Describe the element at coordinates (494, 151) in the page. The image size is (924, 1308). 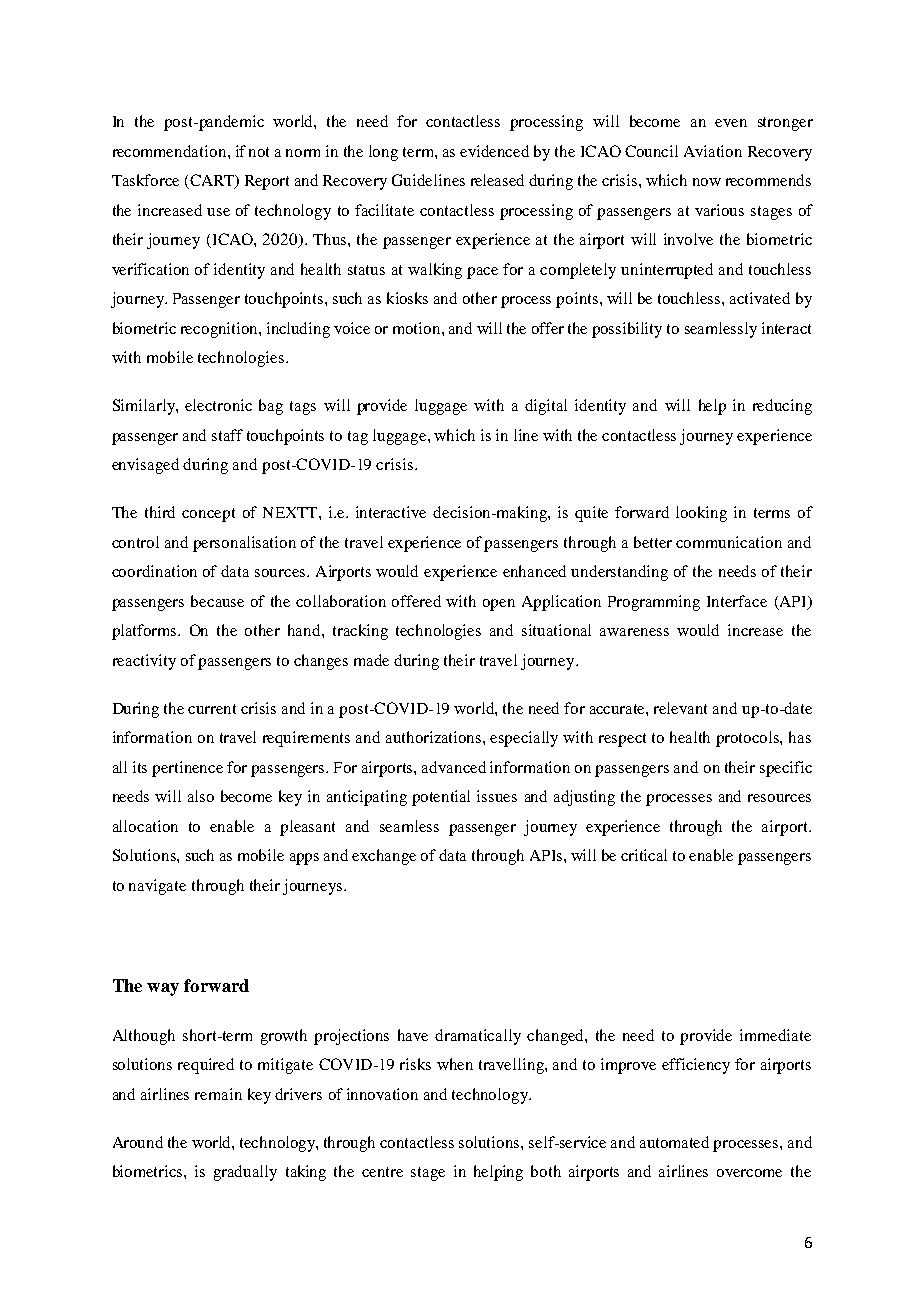
I see `evidenced` at that location.
